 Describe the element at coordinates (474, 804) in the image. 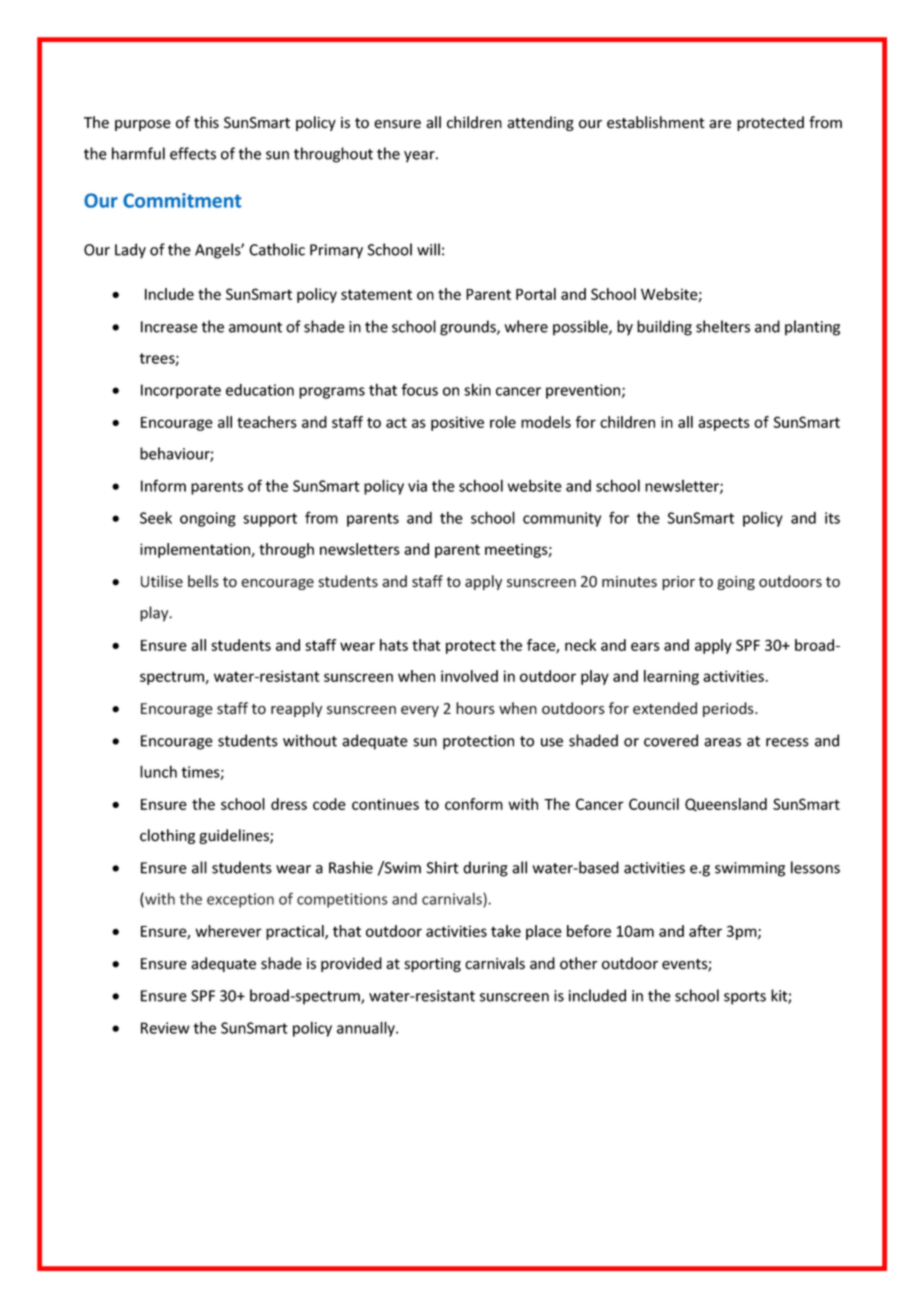

I see `conform` at that location.
